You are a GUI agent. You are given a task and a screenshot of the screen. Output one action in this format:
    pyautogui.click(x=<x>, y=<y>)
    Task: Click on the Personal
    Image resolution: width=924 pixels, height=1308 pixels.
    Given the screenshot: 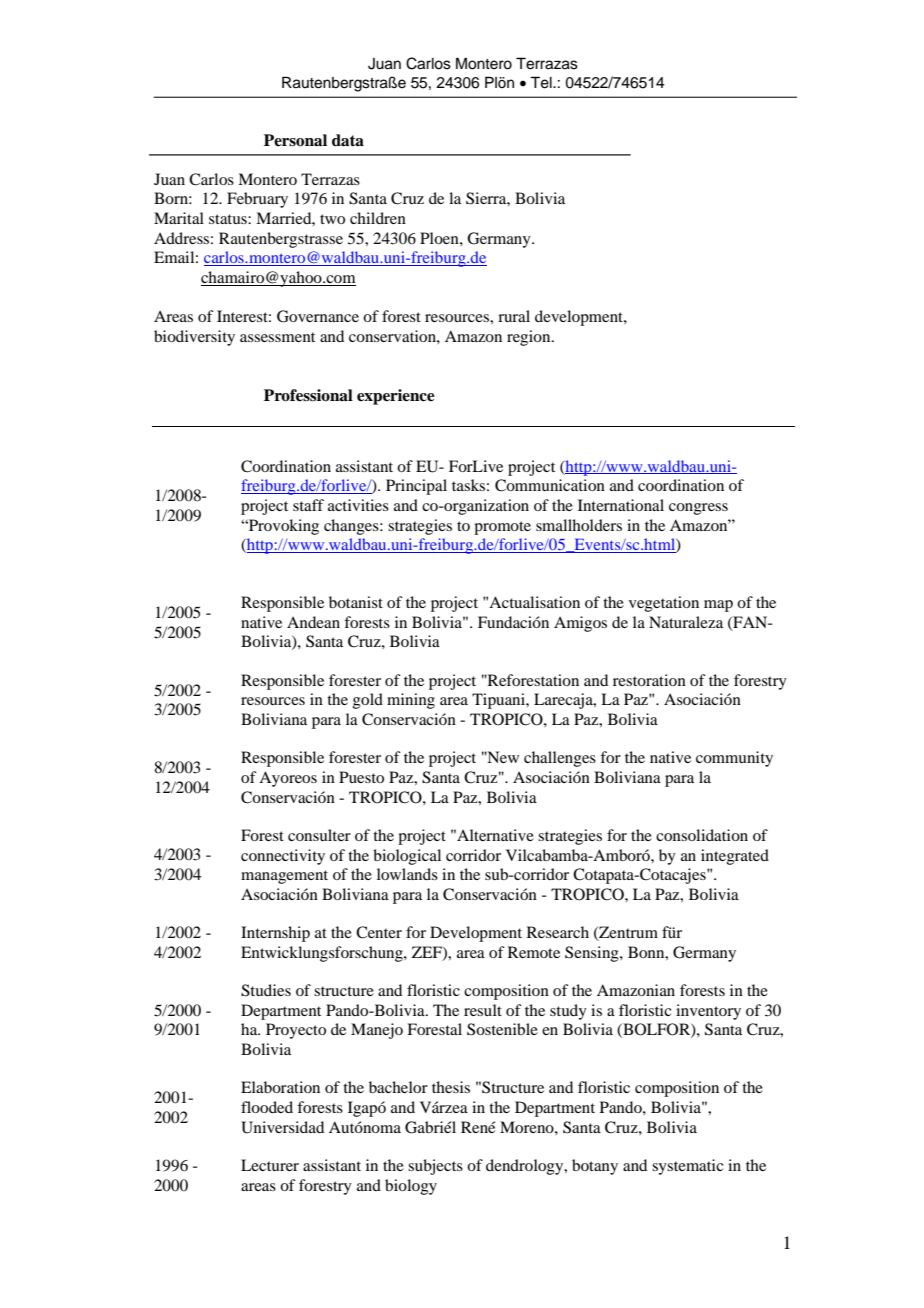 What is the action you would take?
    pyautogui.click(x=295, y=140)
